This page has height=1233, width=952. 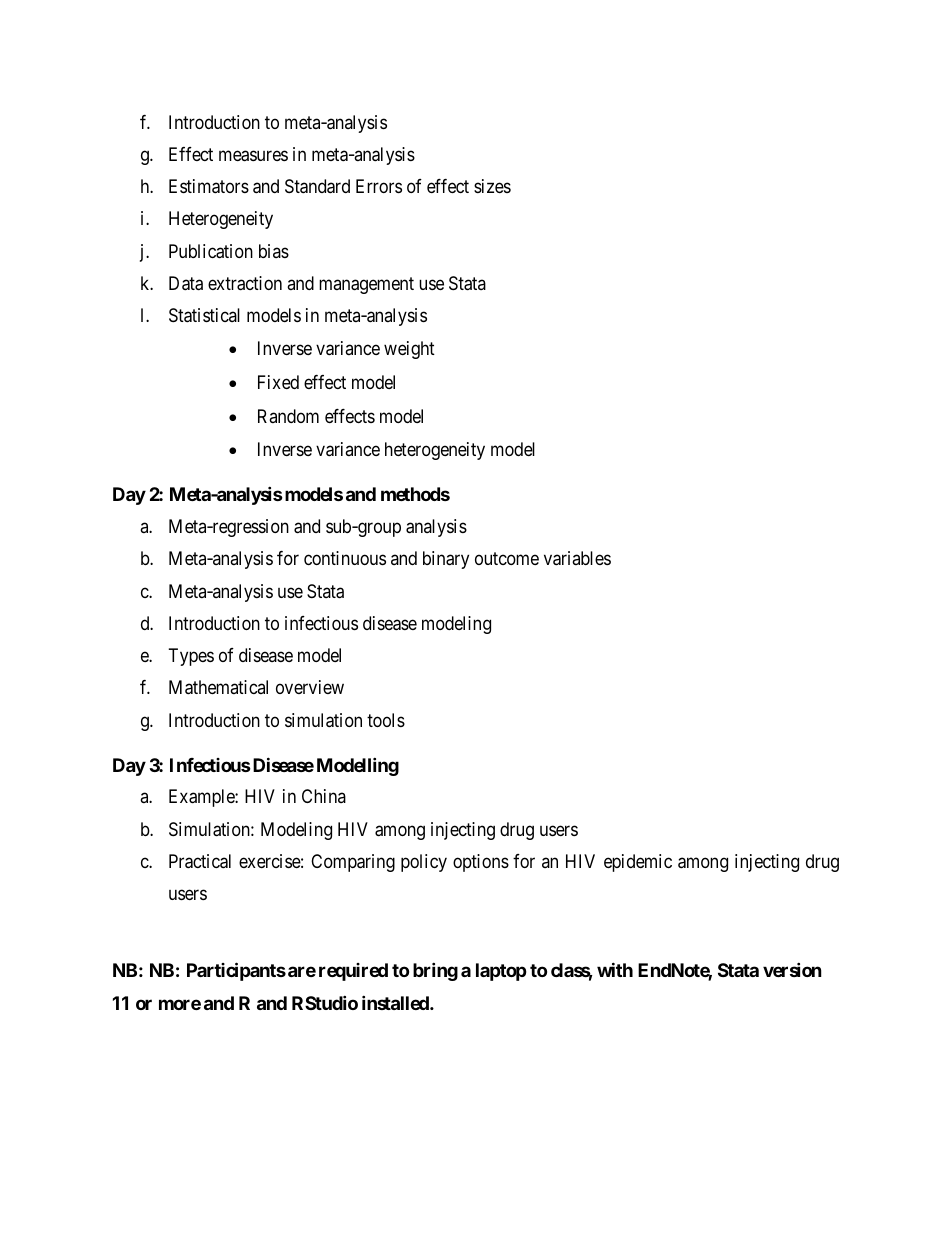 I want to click on China, so click(x=324, y=796).
